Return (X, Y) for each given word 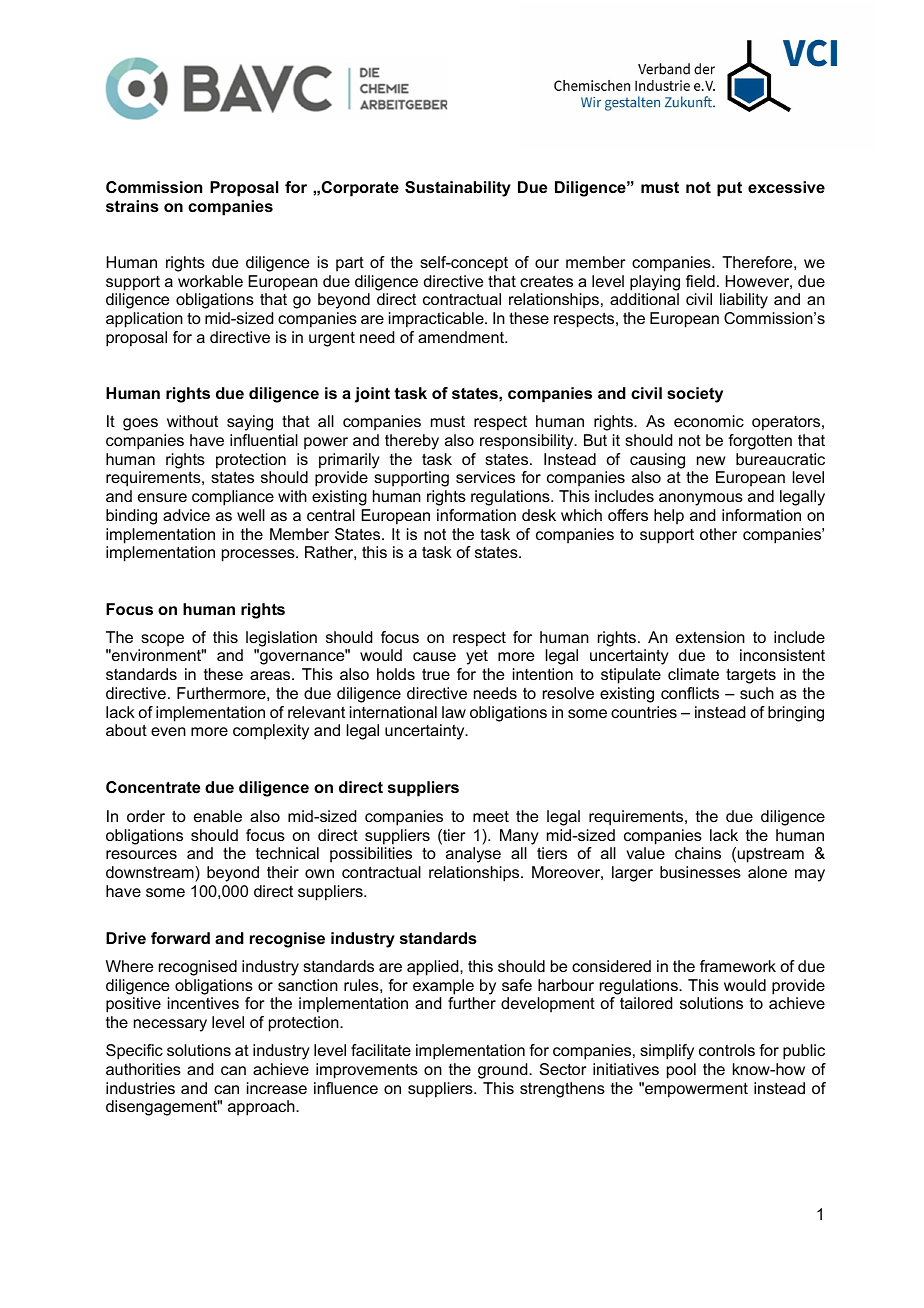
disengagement (163, 1108)
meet (491, 816)
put (729, 189)
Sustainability (458, 189)
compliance (233, 498)
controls (727, 1050)
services (485, 477)
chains (698, 853)
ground (504, 1071)
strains (132, 206)
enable (218, 816)
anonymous (701, 499)
